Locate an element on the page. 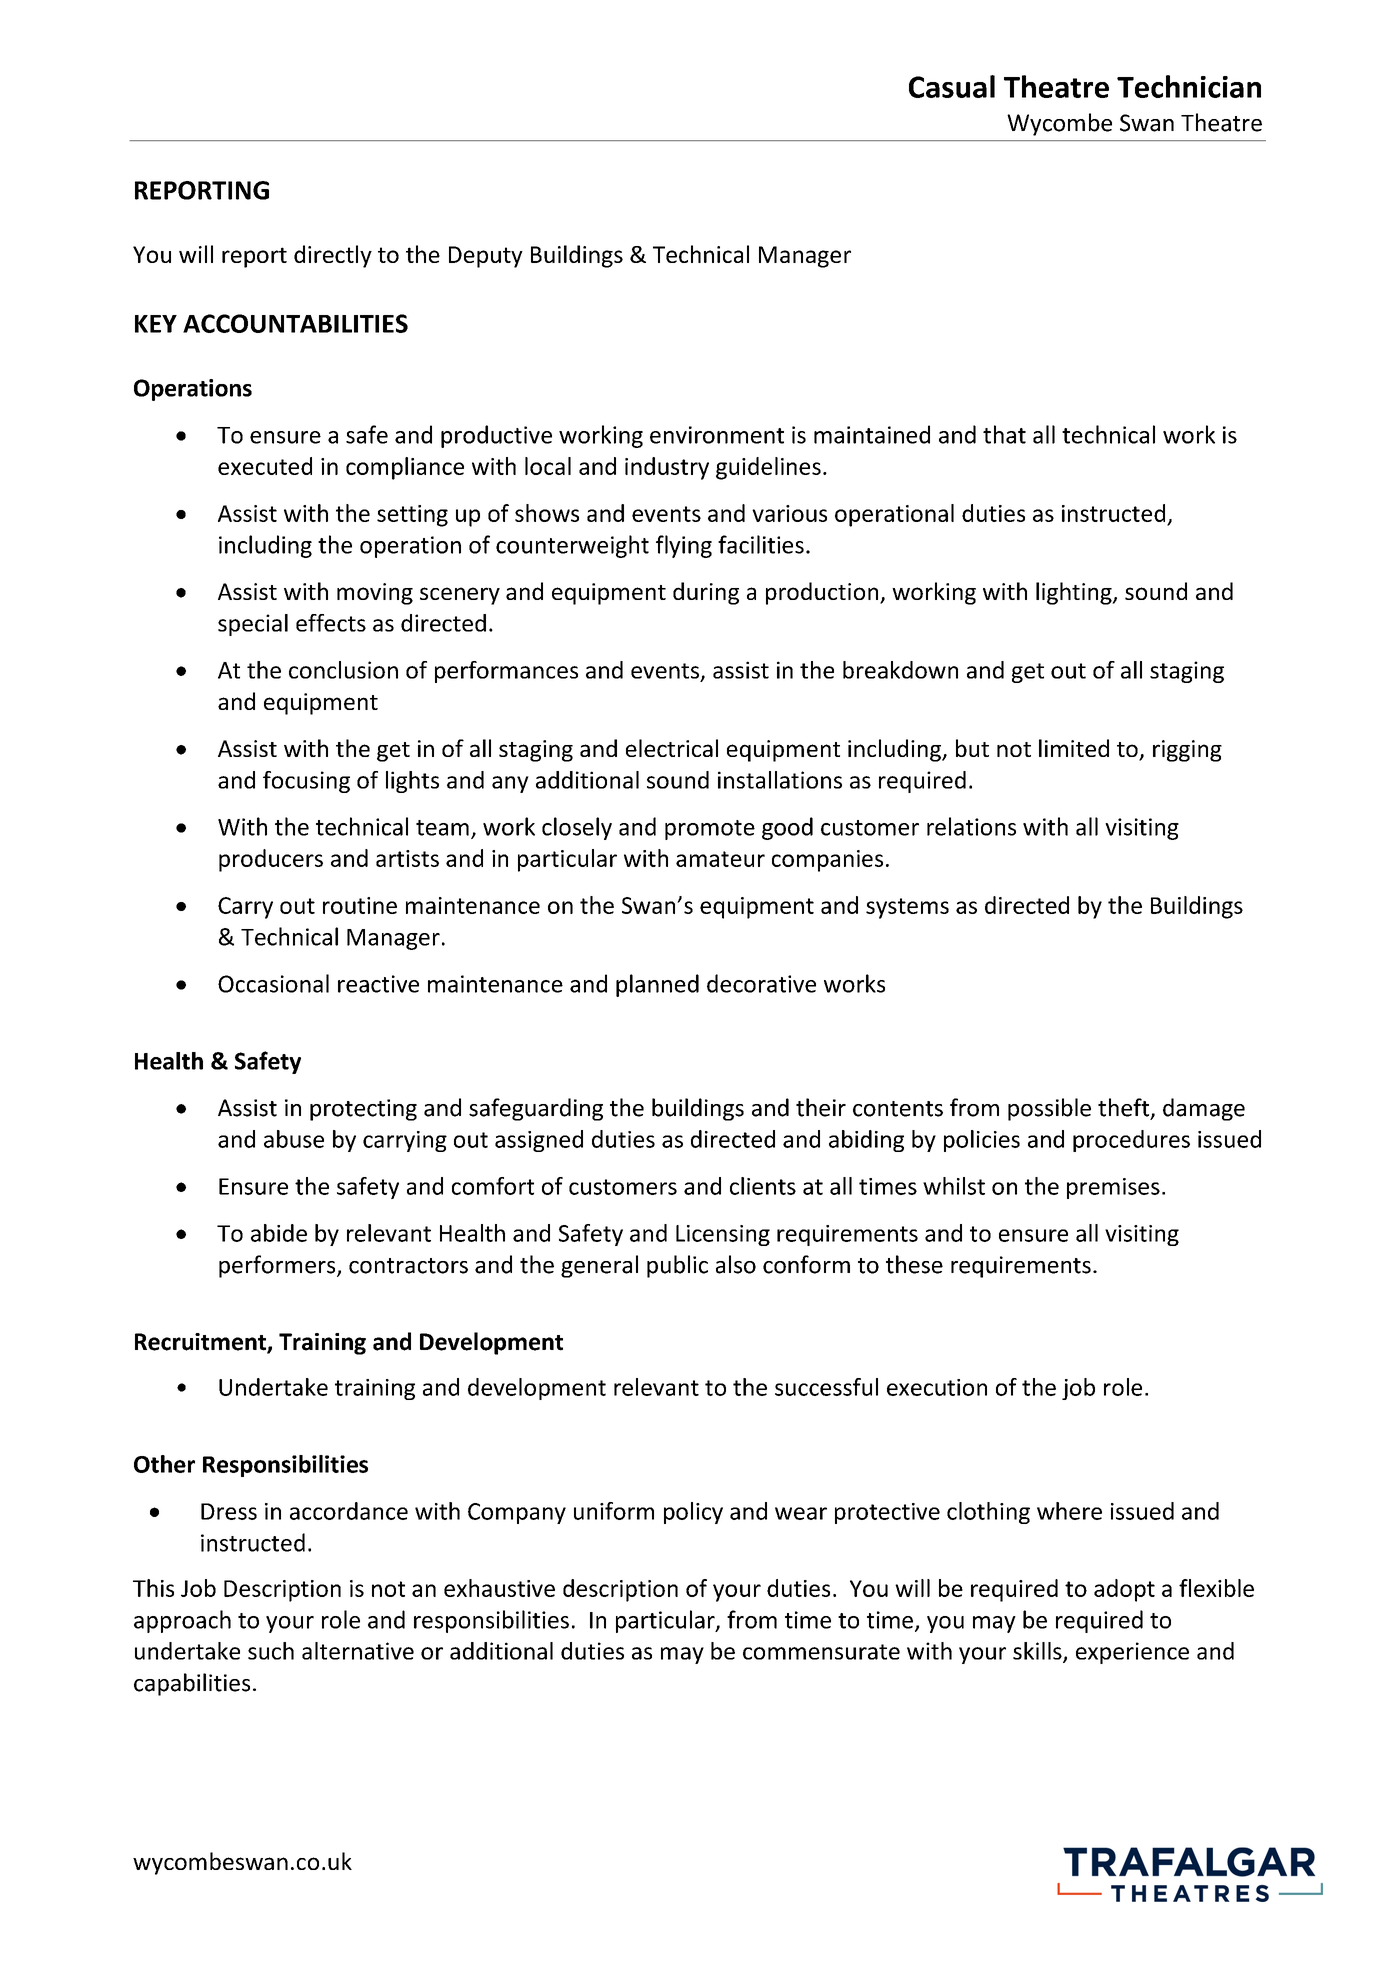 This page has height=1975, width=1396. performers is located at coordinates (278, 1266).
